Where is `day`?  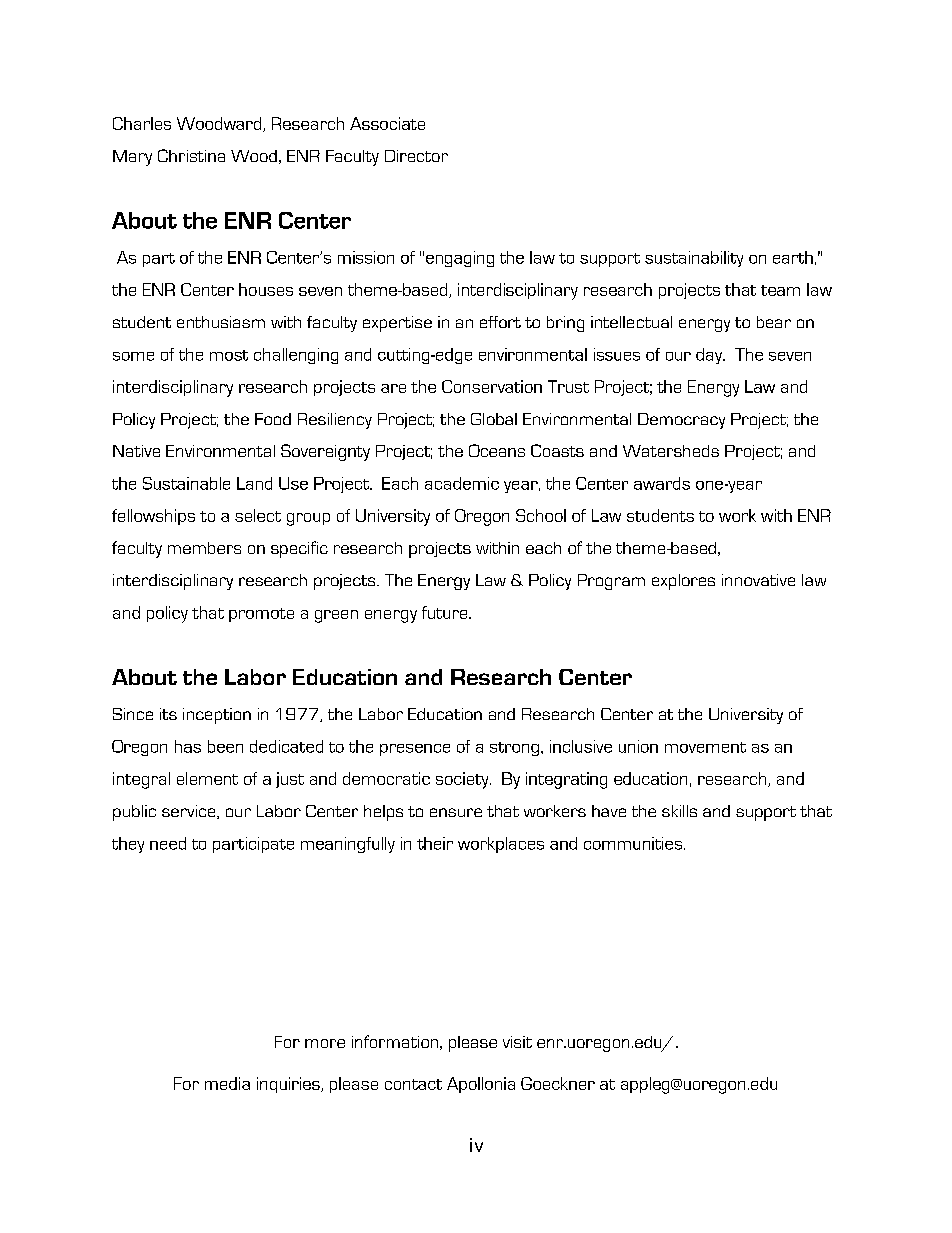 day is located at coordinates (710, 356).
